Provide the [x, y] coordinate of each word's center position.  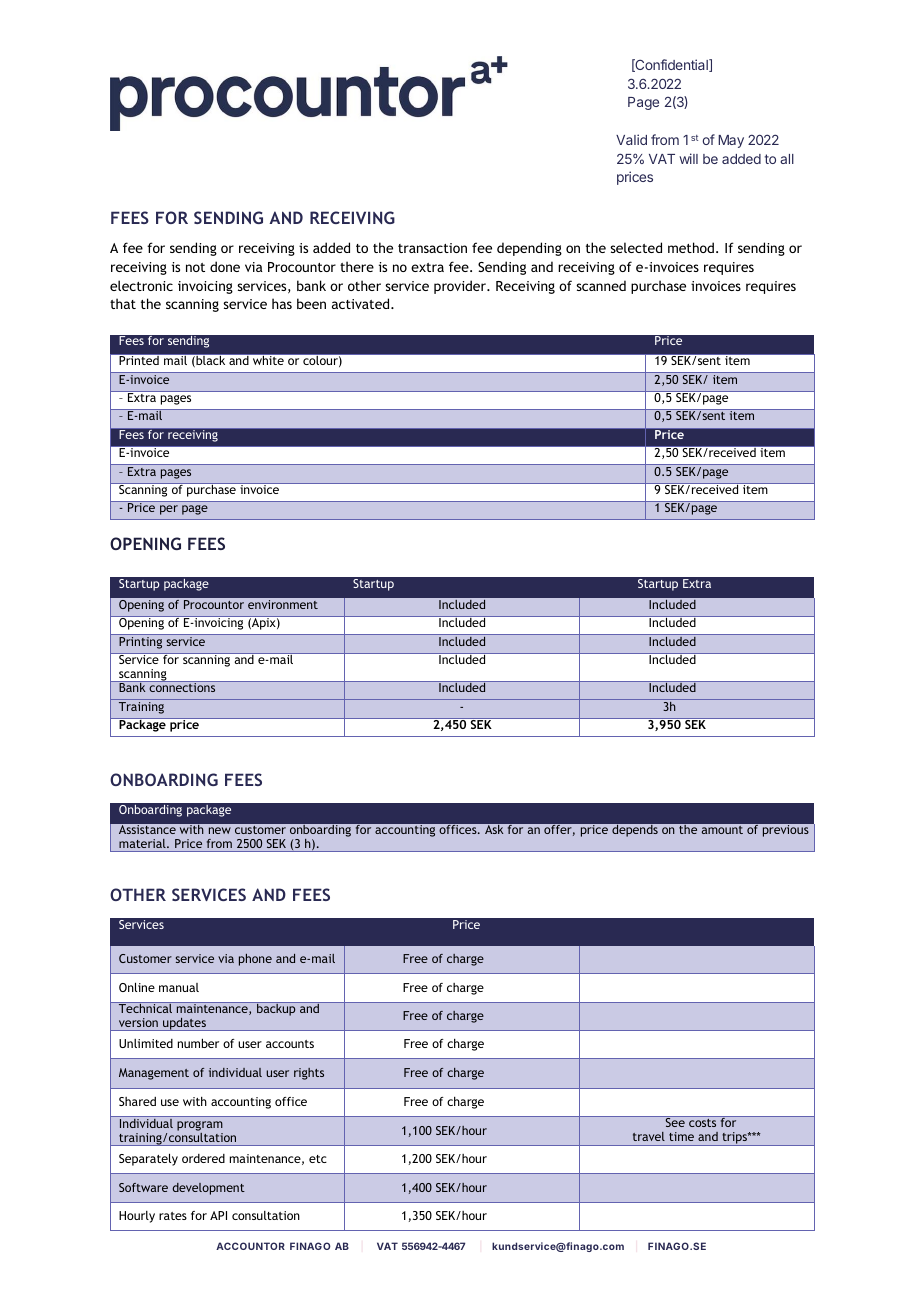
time [681, 1136]
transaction [432, 248]
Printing [140, 643]
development [208, 1189]
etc [318, 1159]
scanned [601, 285]
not [195, 267]
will [688, 158]
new [220, 830]
